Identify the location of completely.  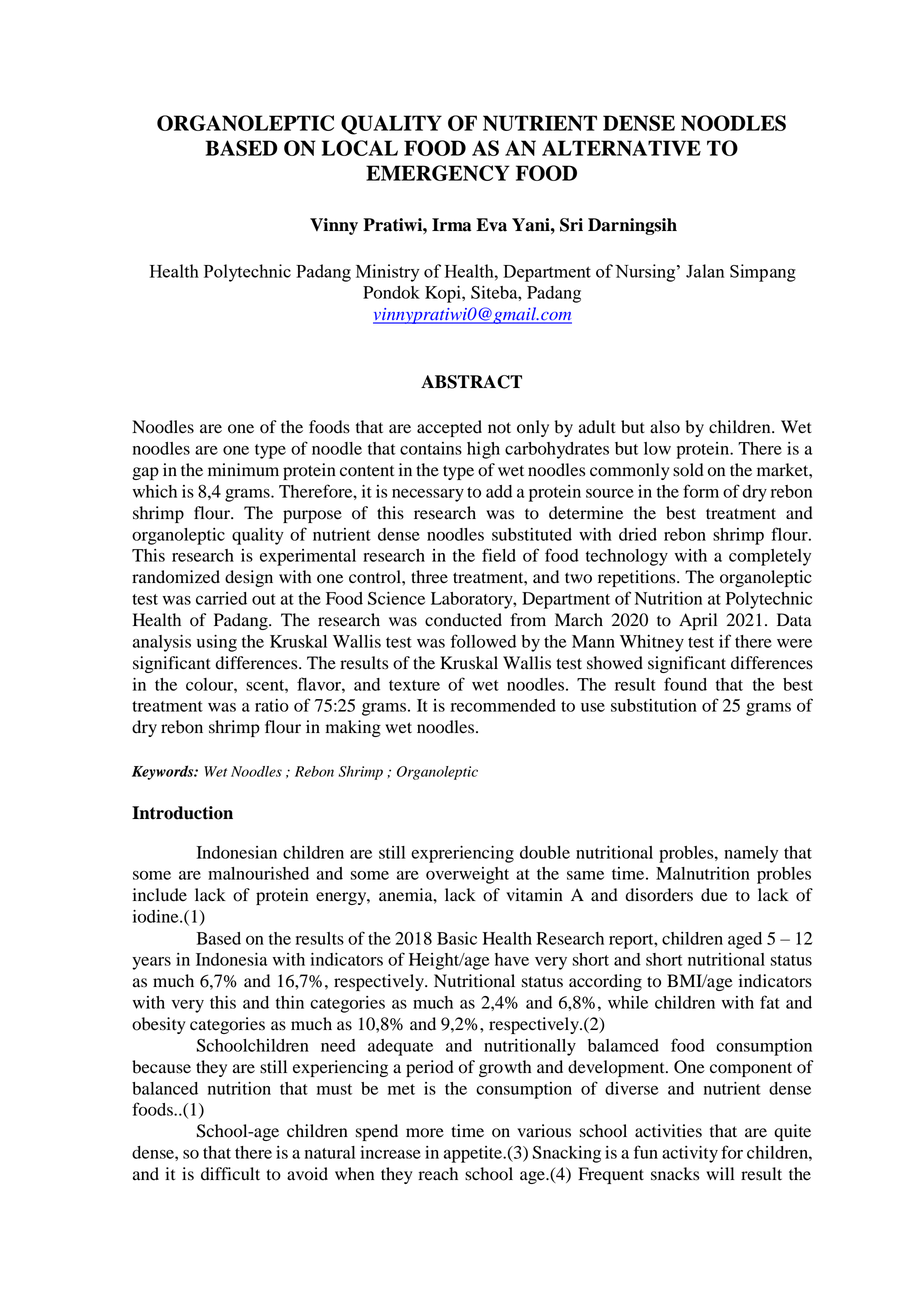
(770, 557).
